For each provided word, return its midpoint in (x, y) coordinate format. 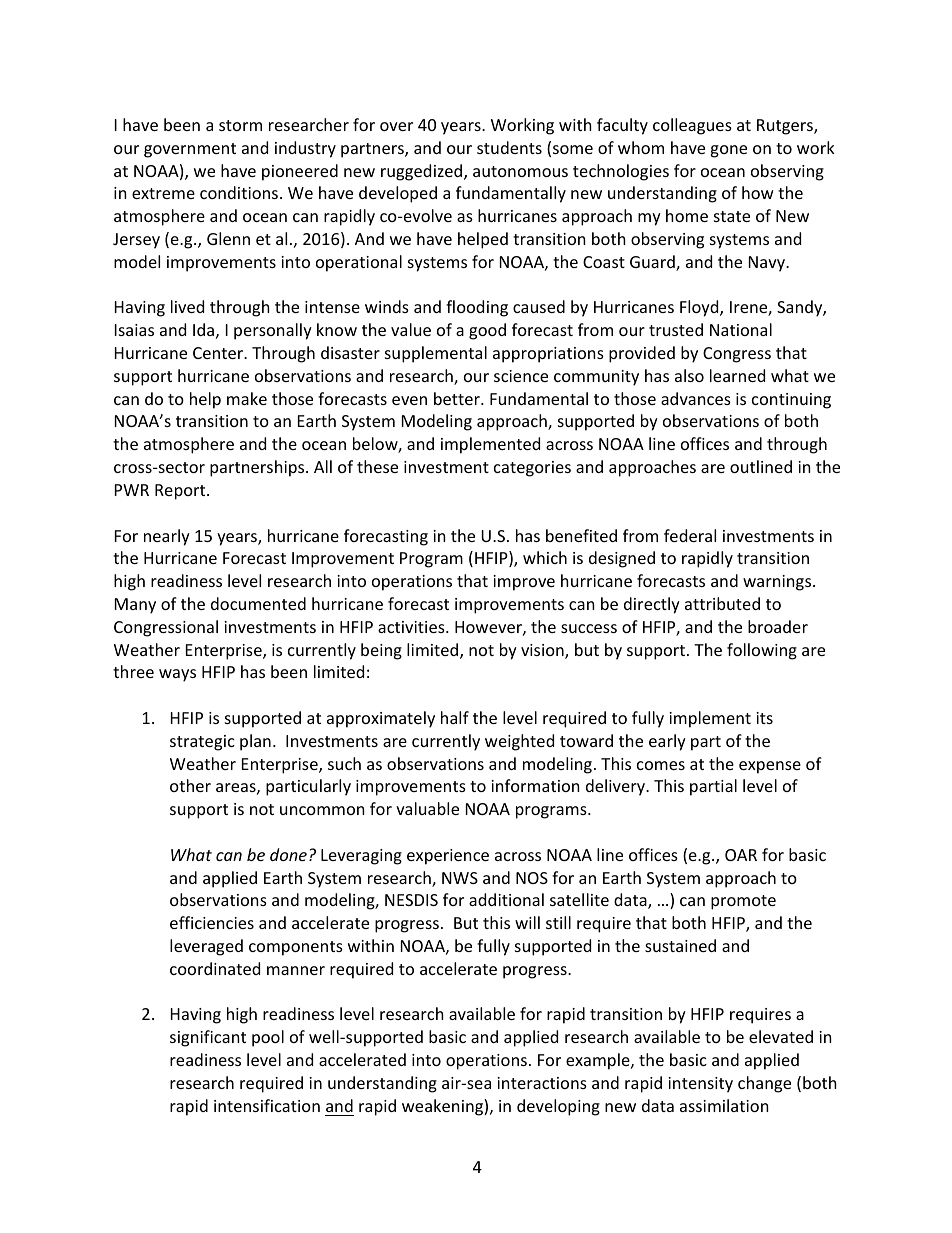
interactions (542, 1083)
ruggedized (423, 172)
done (288, 854)
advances (696, 398)
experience (448, 857)
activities (412, 627)
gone (728, 151)
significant (208, 1038)
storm (240, 125)
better (458, 398)
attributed (722, 603)
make (247, 398)
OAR (741, 855)
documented (258, 603)
